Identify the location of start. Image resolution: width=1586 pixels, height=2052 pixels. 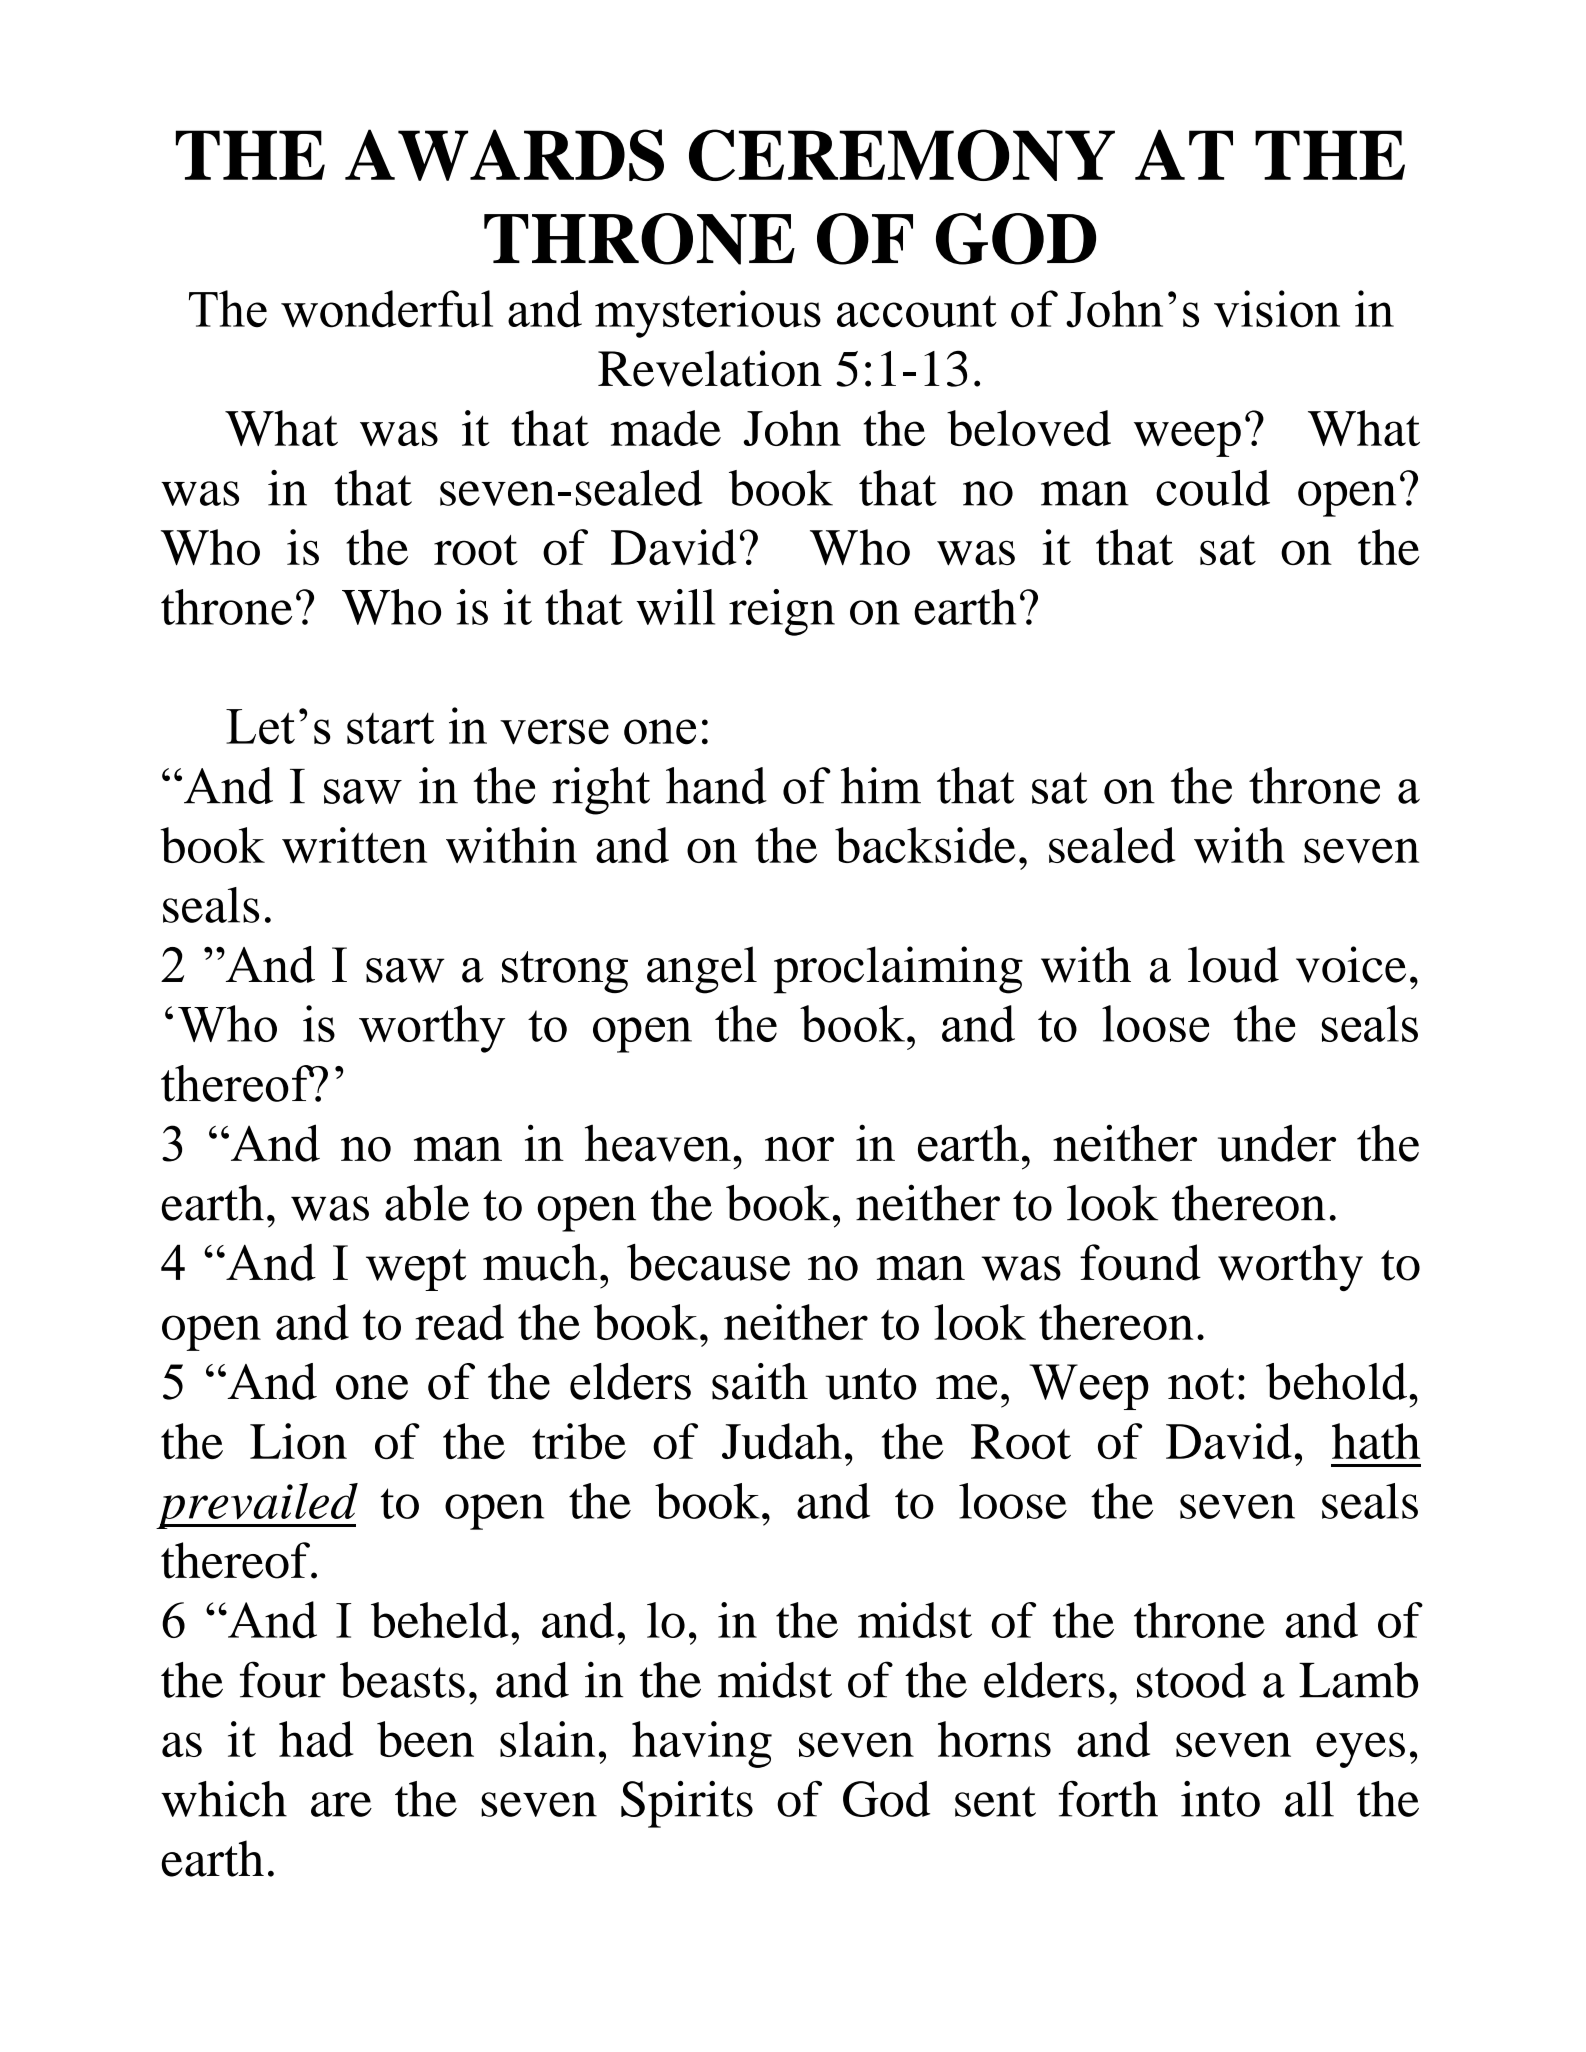
(390, 728).
